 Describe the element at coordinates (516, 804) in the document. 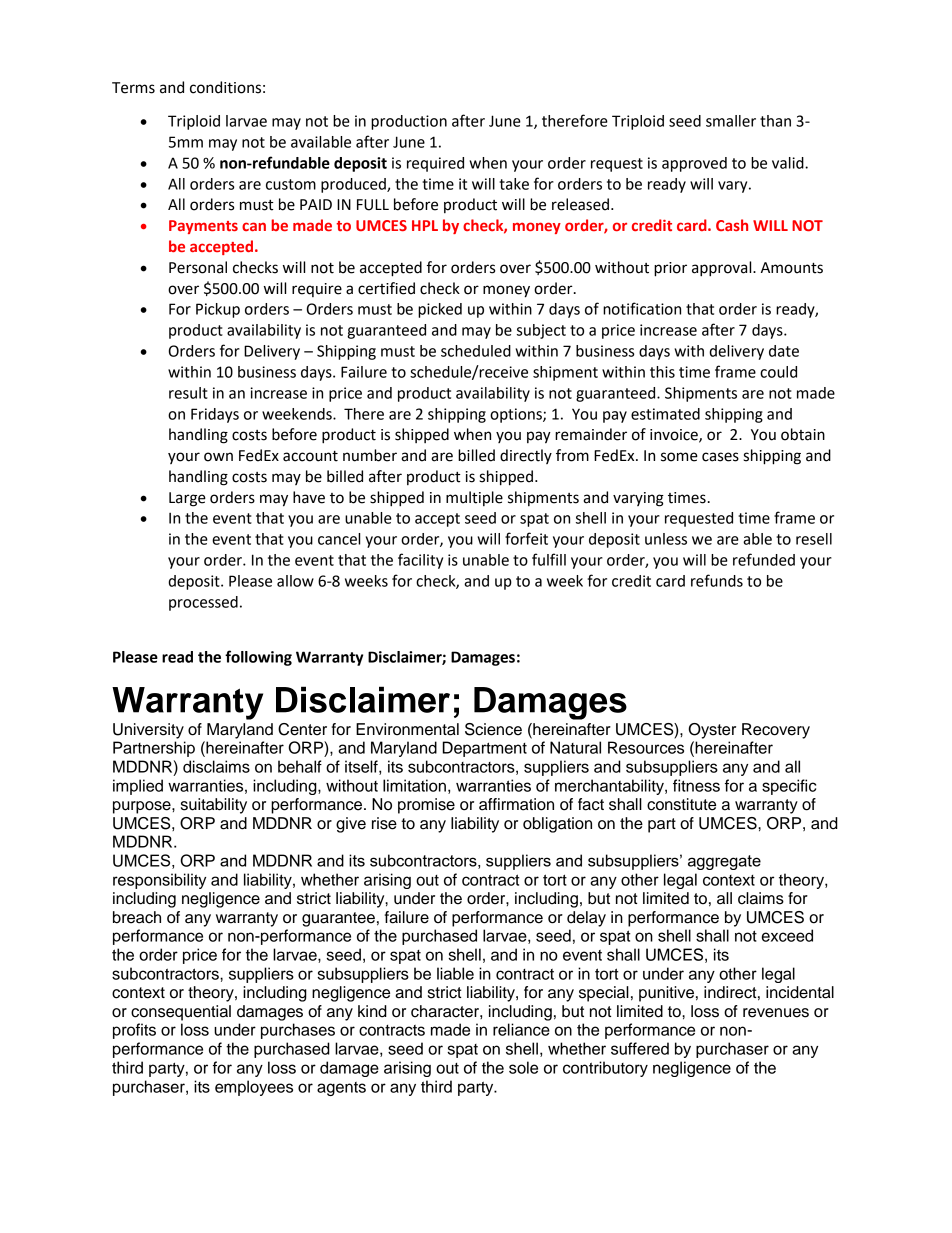

I see `affirmation` at that location.
